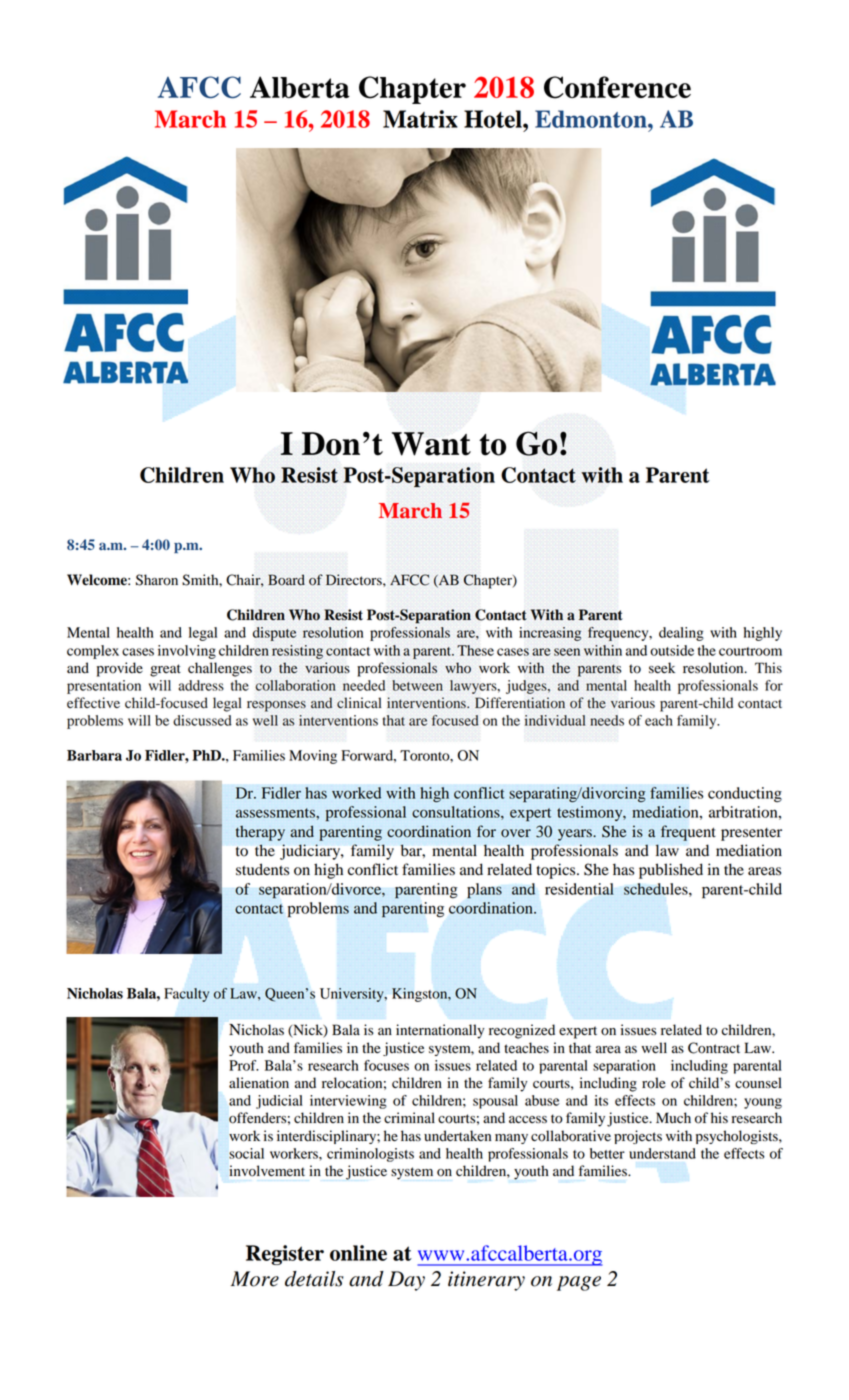 The image size is (849, 1400). What do you see at coordinates (420, 119) in the document?
I see `Matrix` at bounding box center [420, 119].
